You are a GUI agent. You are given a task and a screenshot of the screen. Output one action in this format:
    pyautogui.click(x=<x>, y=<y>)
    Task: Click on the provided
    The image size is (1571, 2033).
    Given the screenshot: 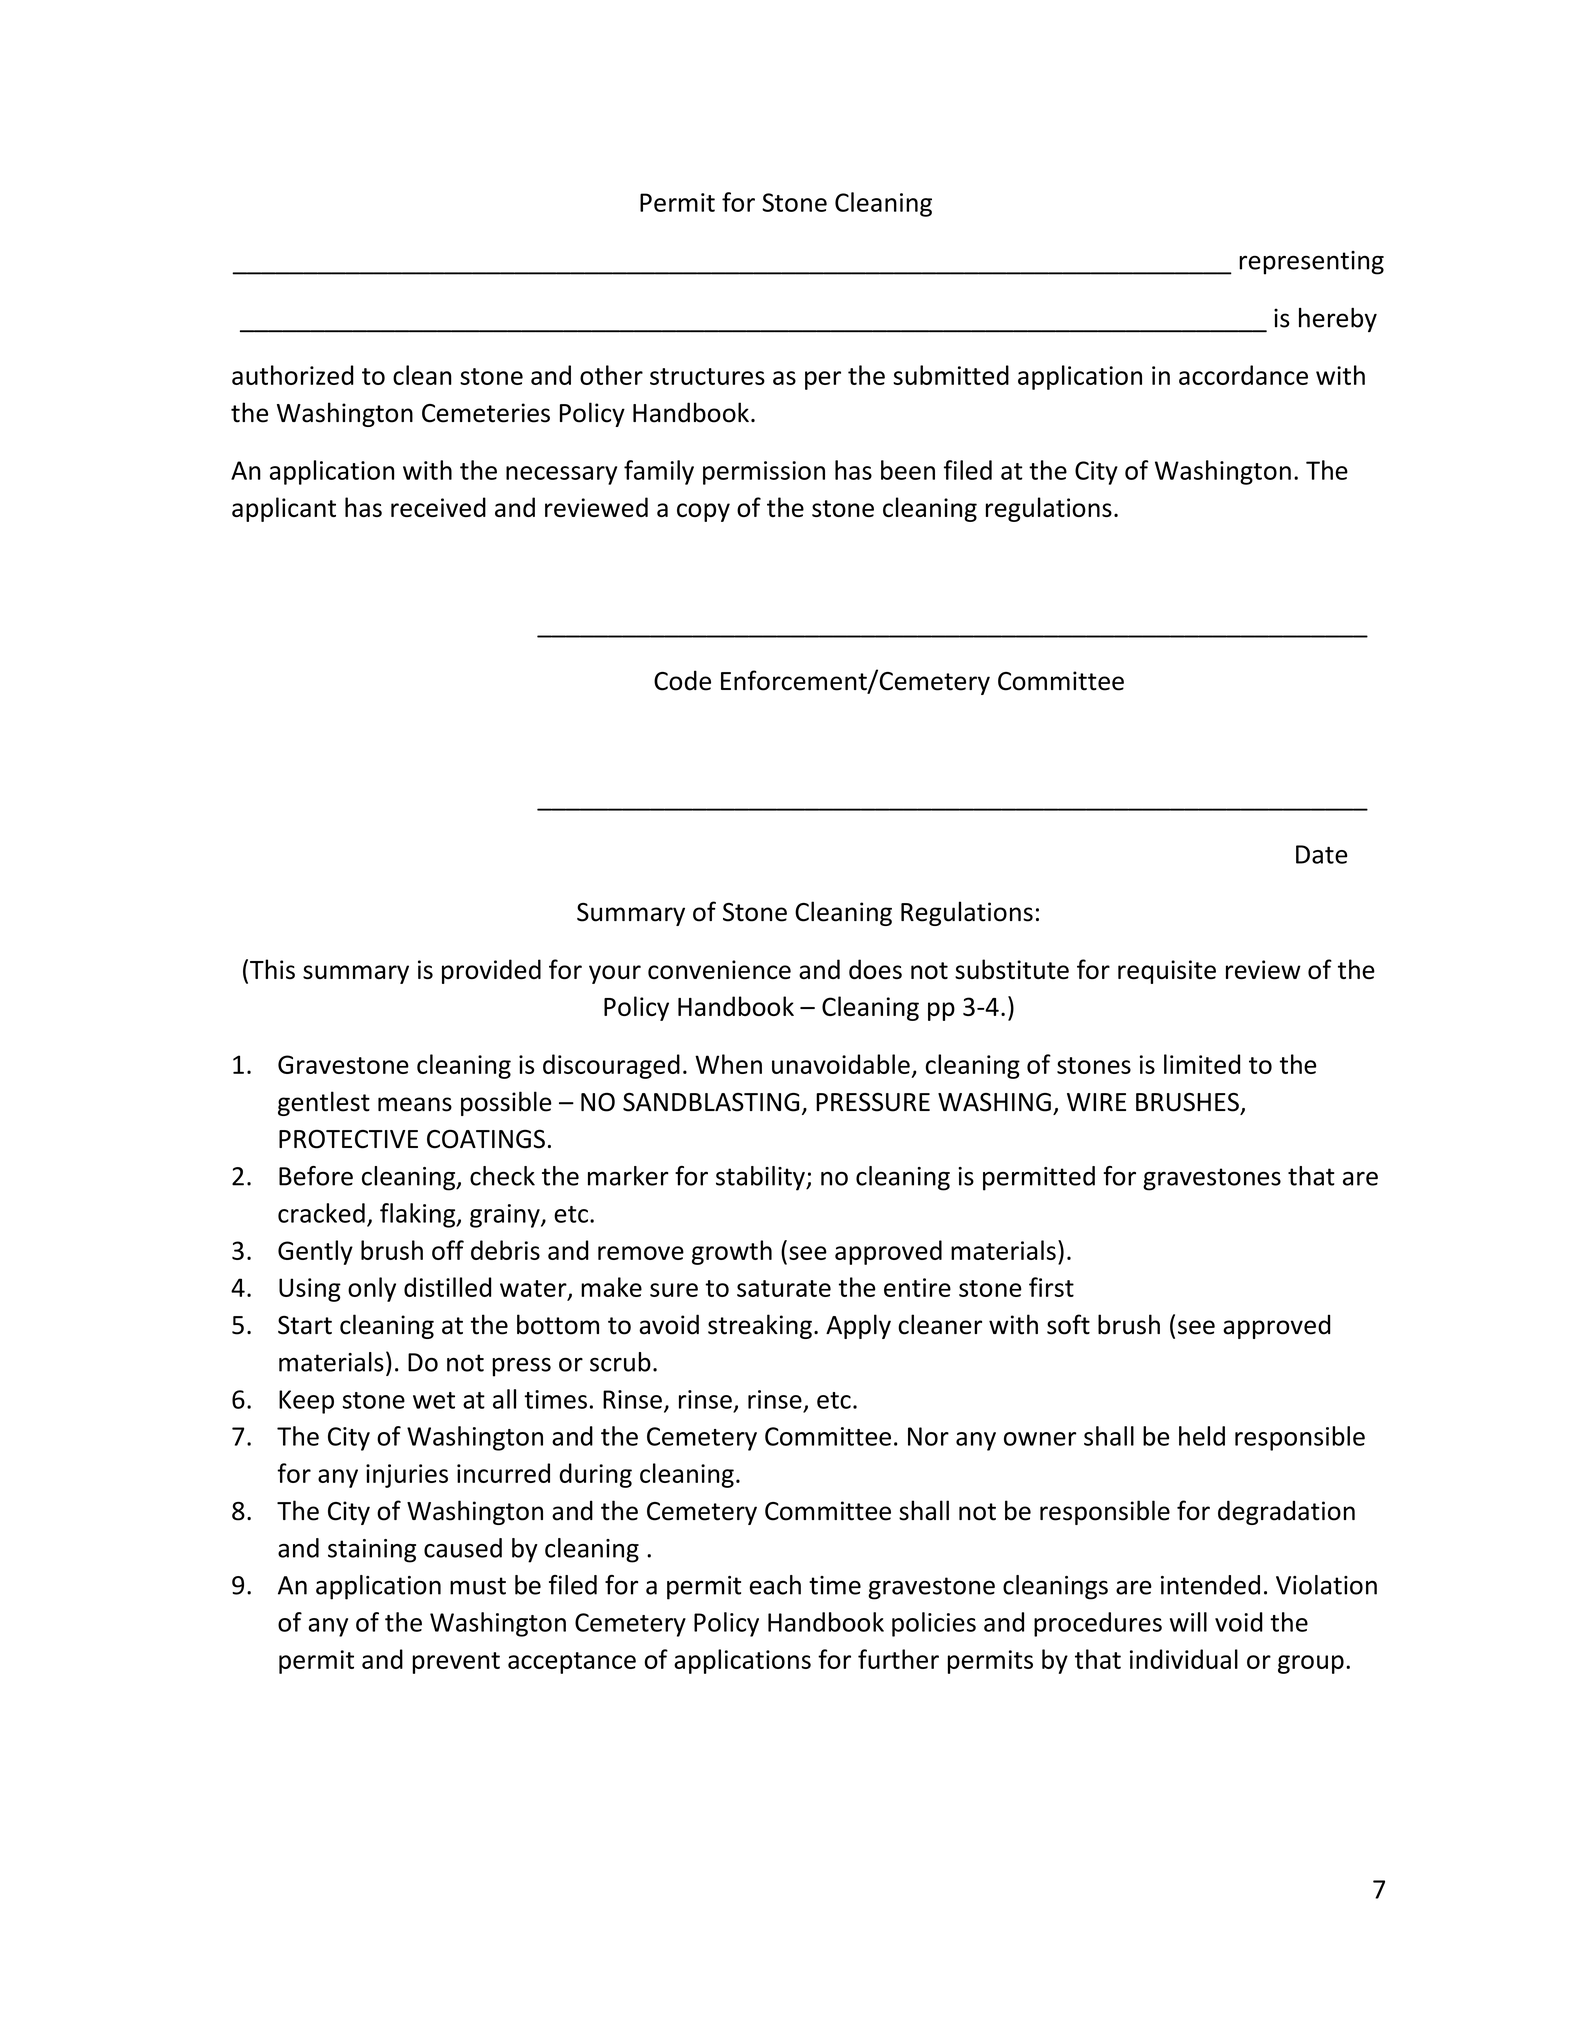 What is the action you would take?
    pyautogui.click(x=491, y=971)
